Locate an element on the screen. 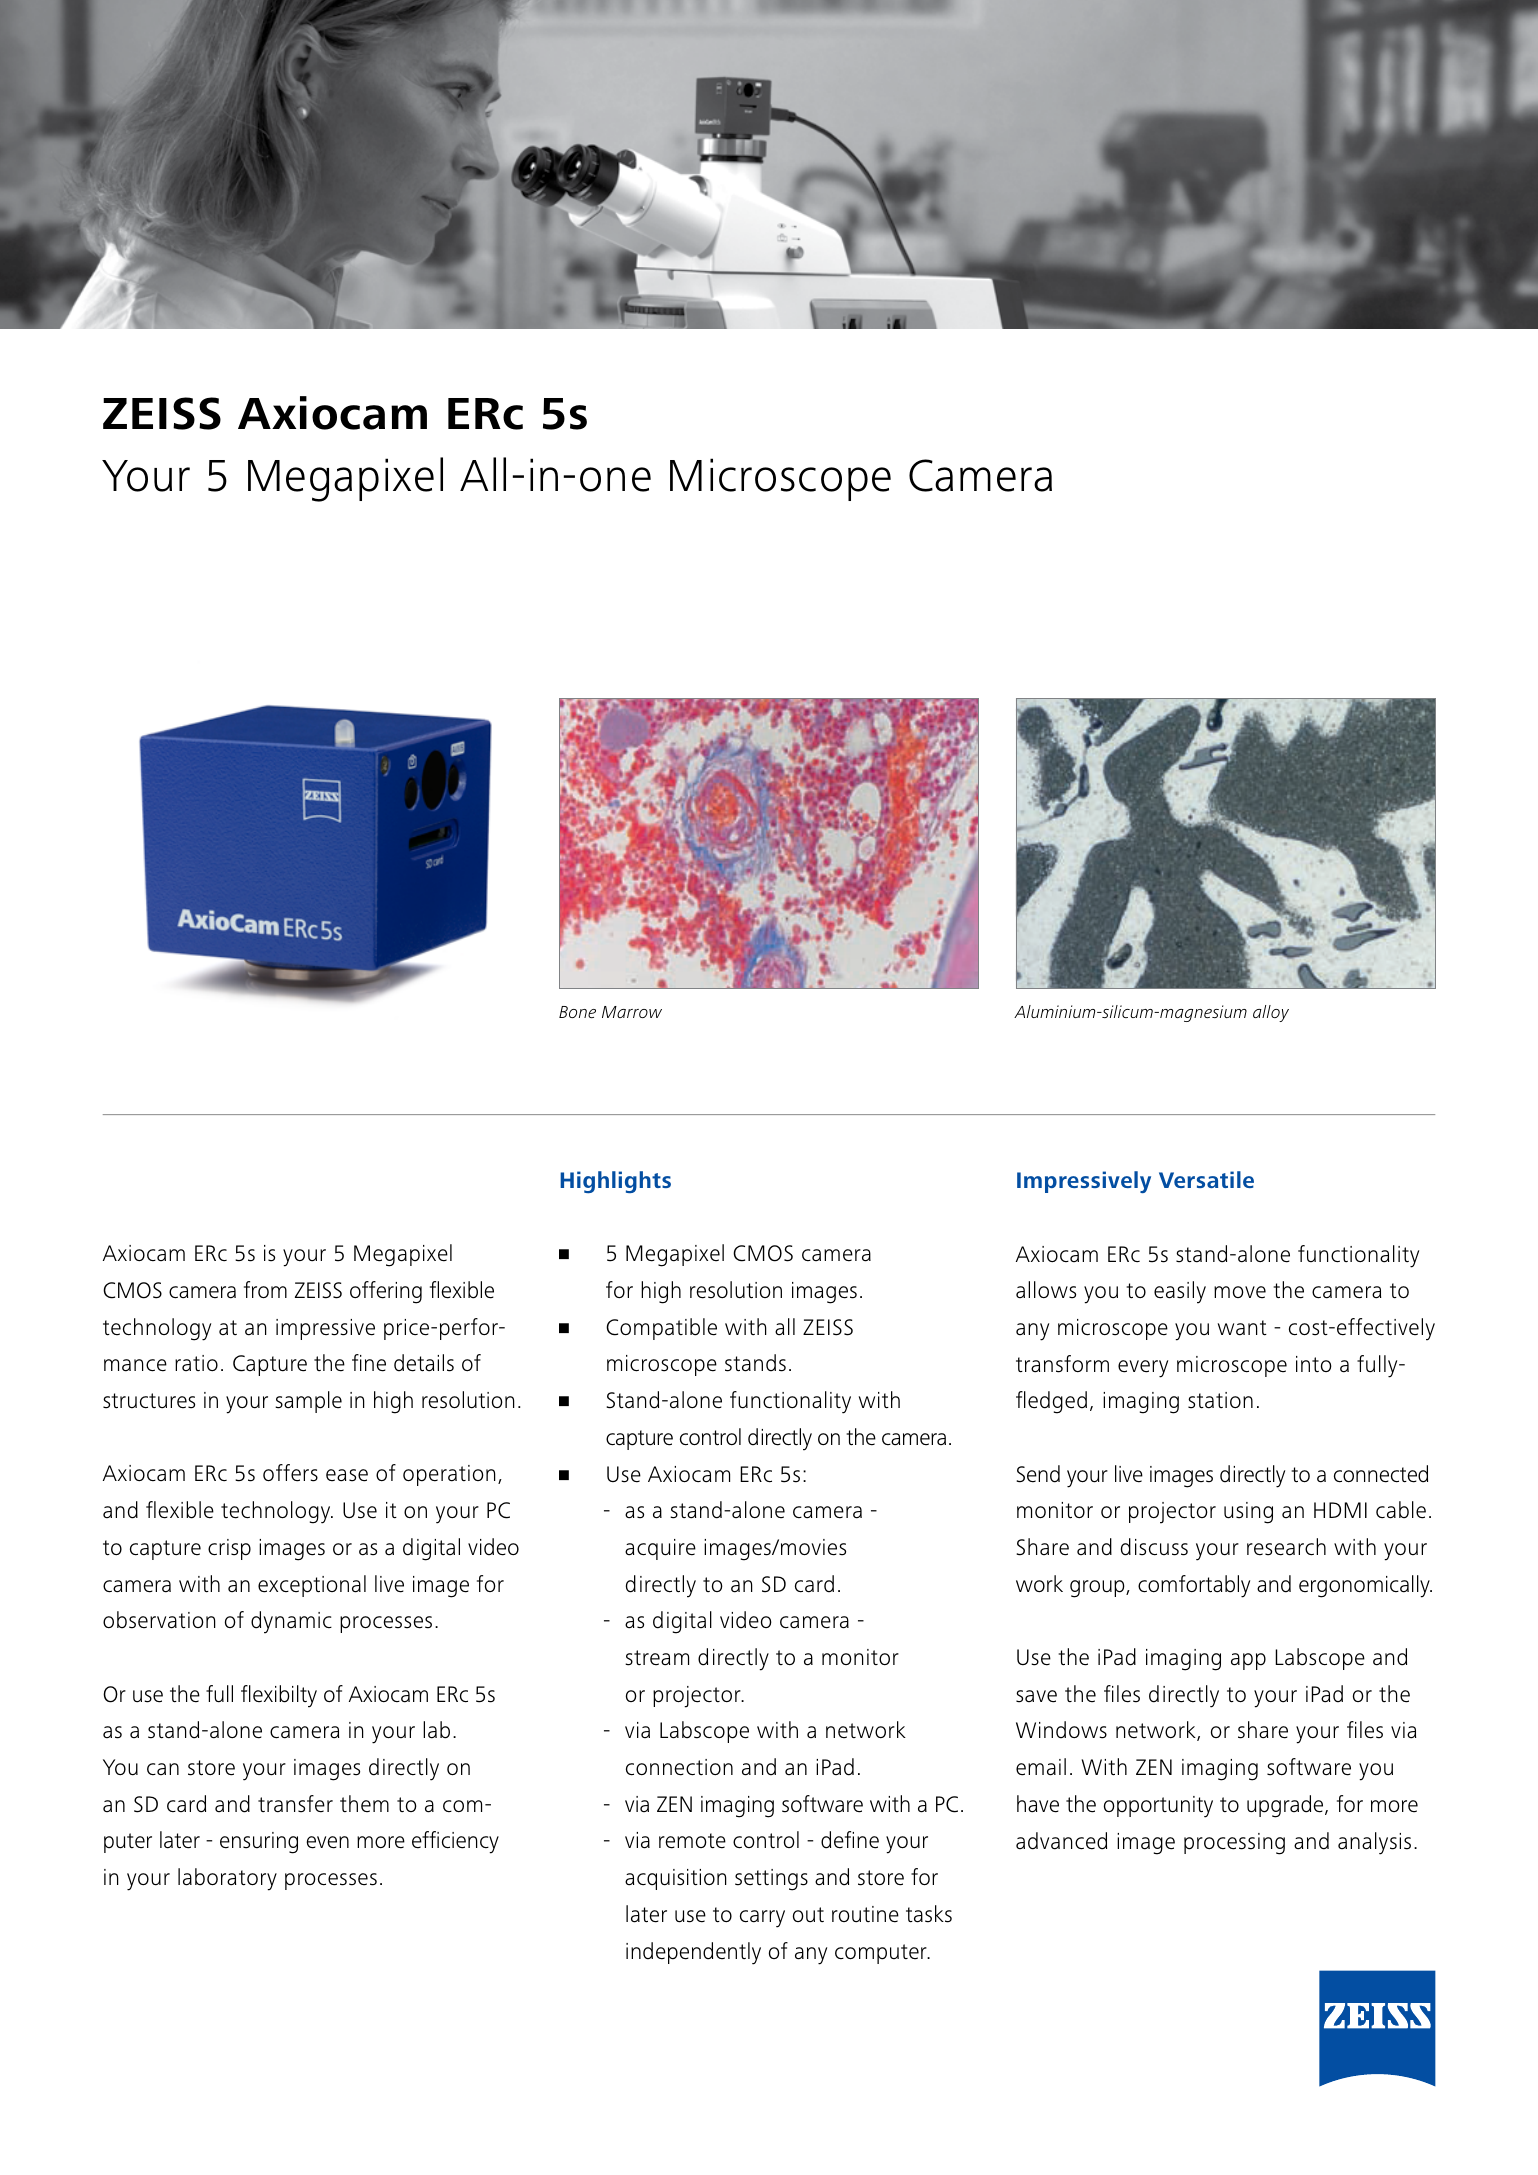 Image resolution: width=1538 pixels, height=2175 pixels. move is located at coordinates (1240, 1292).
